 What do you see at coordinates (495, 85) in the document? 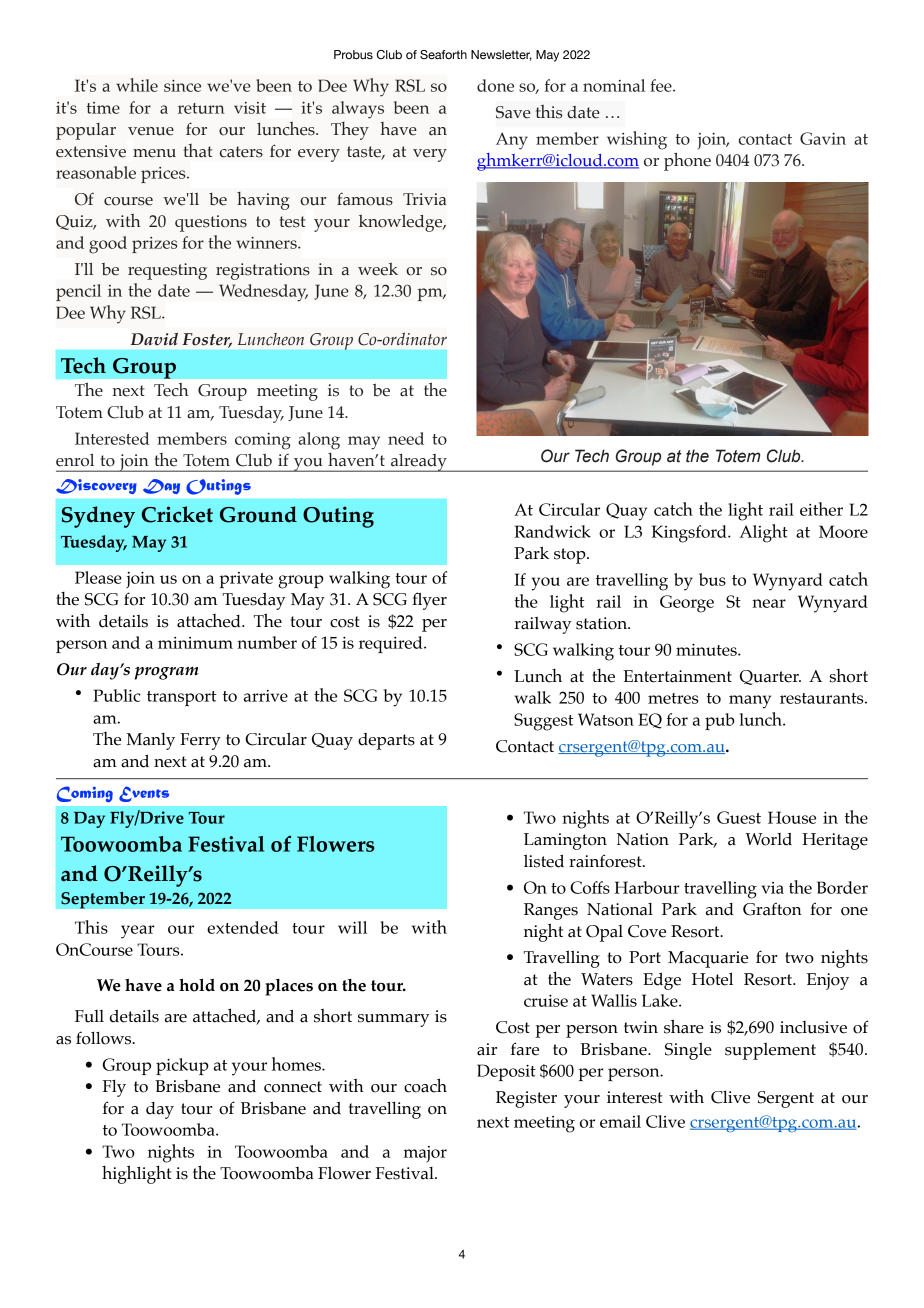
I see `done` at bounding box center [495, 85].
